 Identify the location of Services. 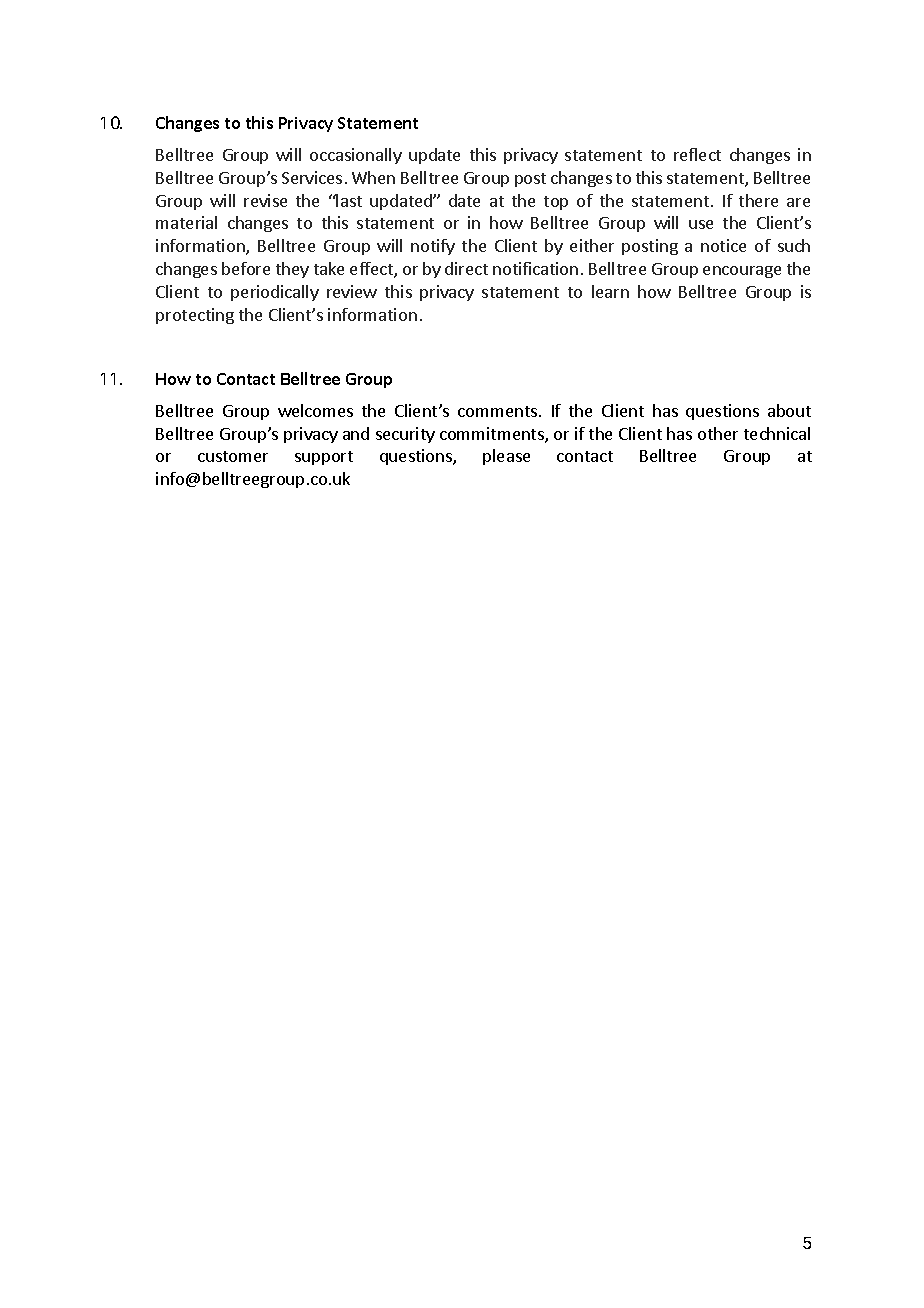
(312, 177).
